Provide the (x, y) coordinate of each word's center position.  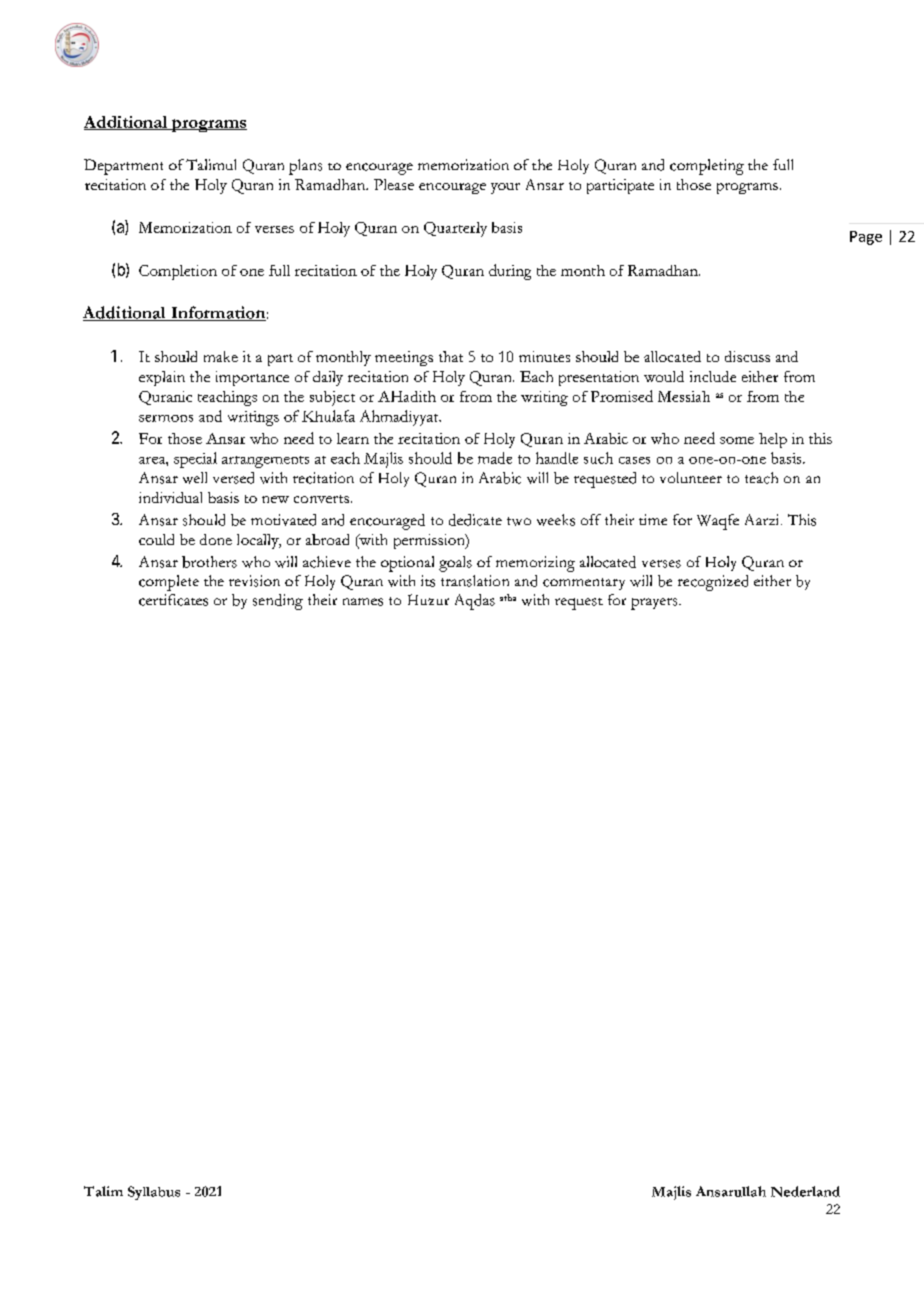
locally (259, 541)
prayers (655, 604)
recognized (713, 583)
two (519, 521)
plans (305, 167)
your (505, 188)
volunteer (691, 477)
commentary (584, 584)
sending (278, 602)
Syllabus (154, 1193)
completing (707, 167)
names (363, 602)
